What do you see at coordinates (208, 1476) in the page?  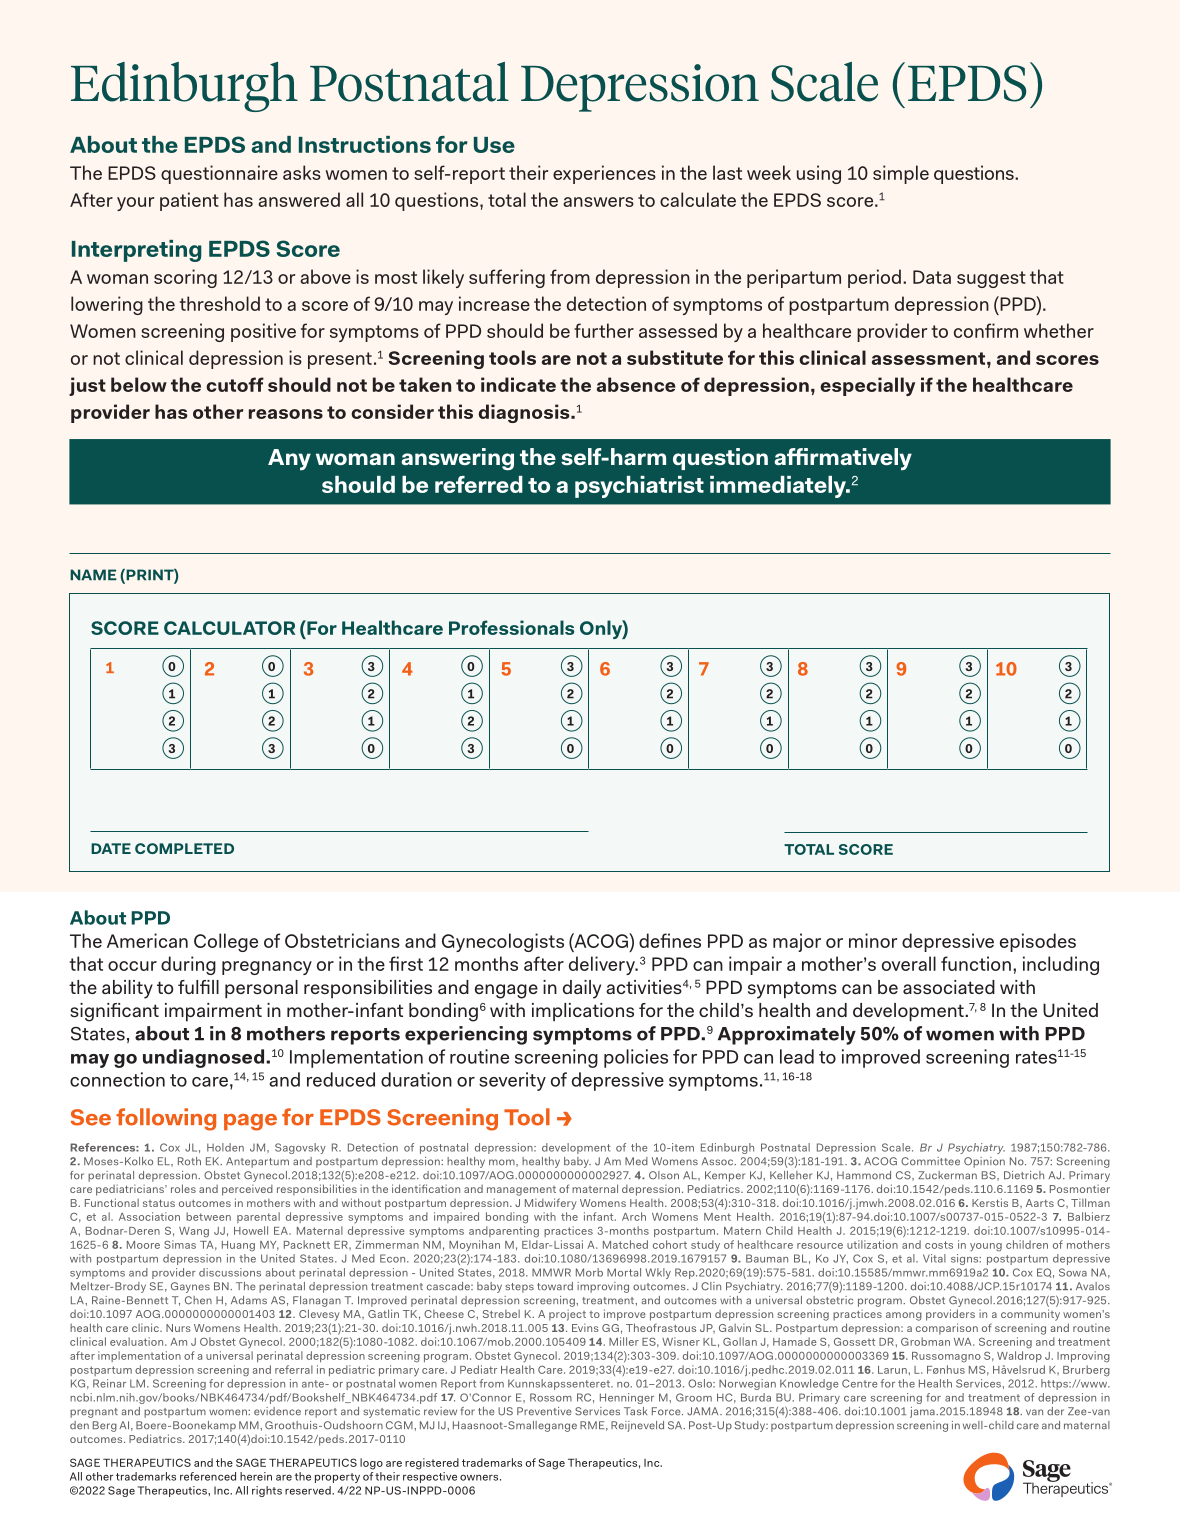 I see `referenced` at bounding box center [208, 1476].
